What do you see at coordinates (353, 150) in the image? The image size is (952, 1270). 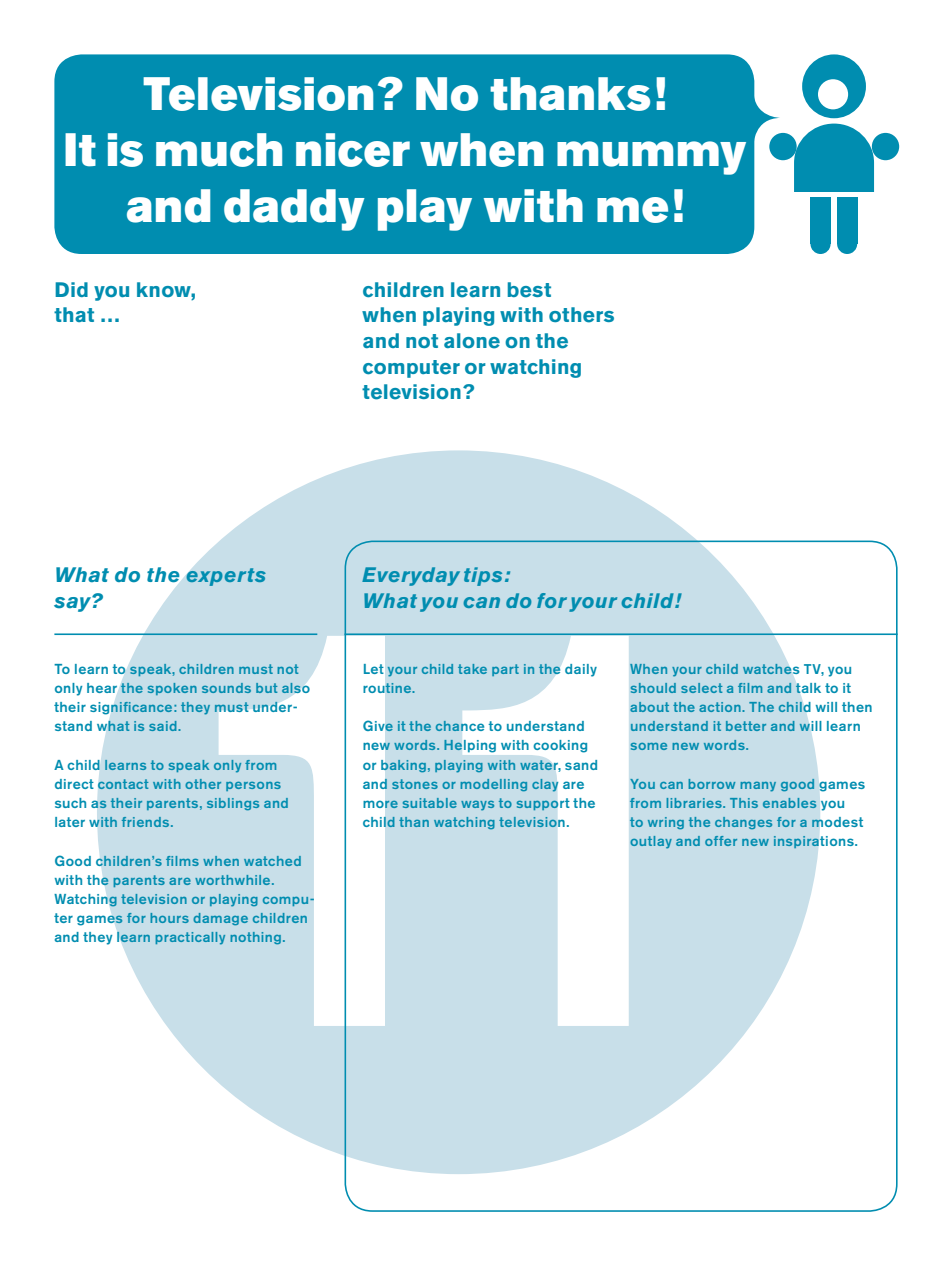 I see `nicer` at bounding box center [353, 150].
